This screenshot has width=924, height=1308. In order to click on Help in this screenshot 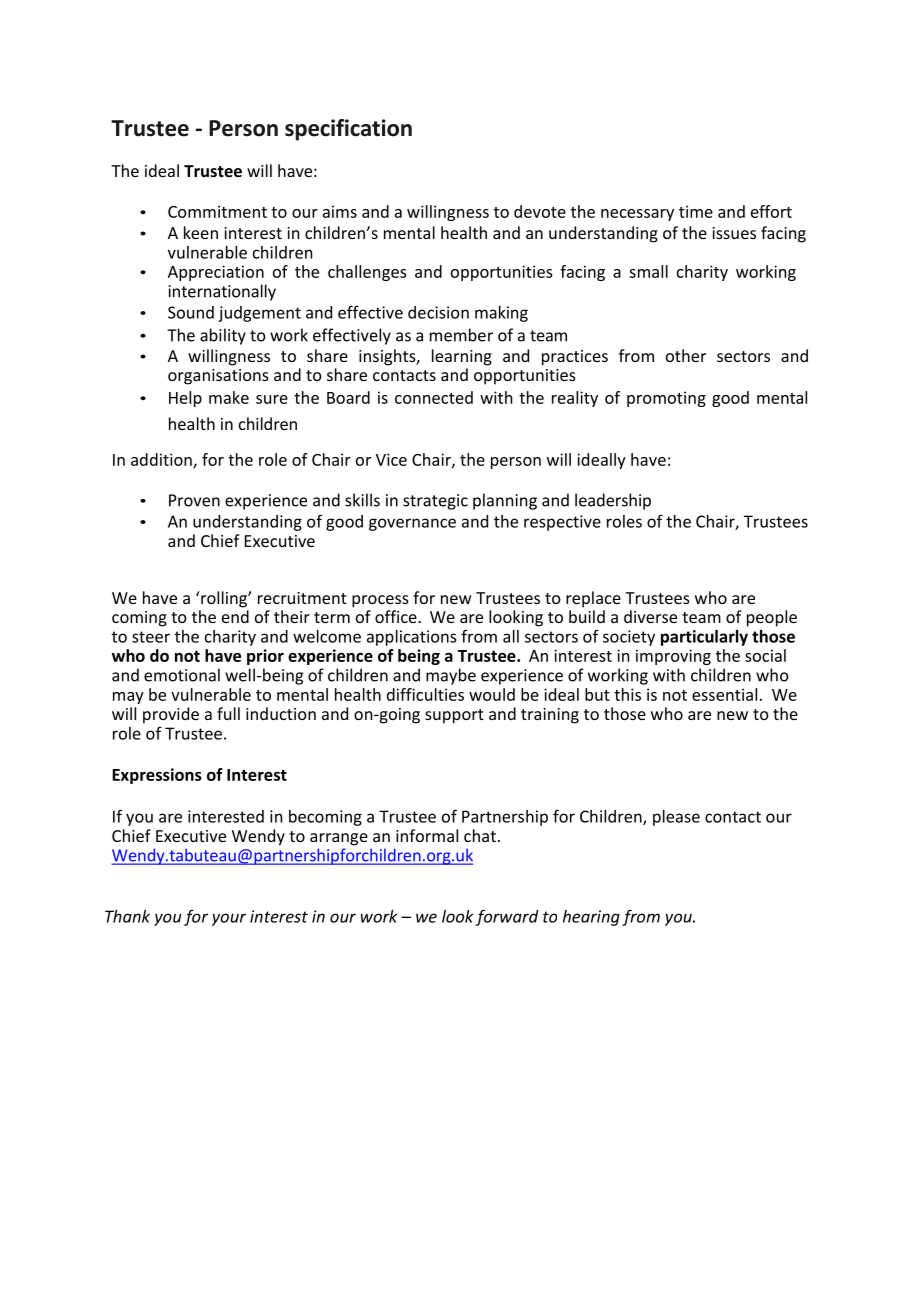, I will do `click(185, 399)`.
